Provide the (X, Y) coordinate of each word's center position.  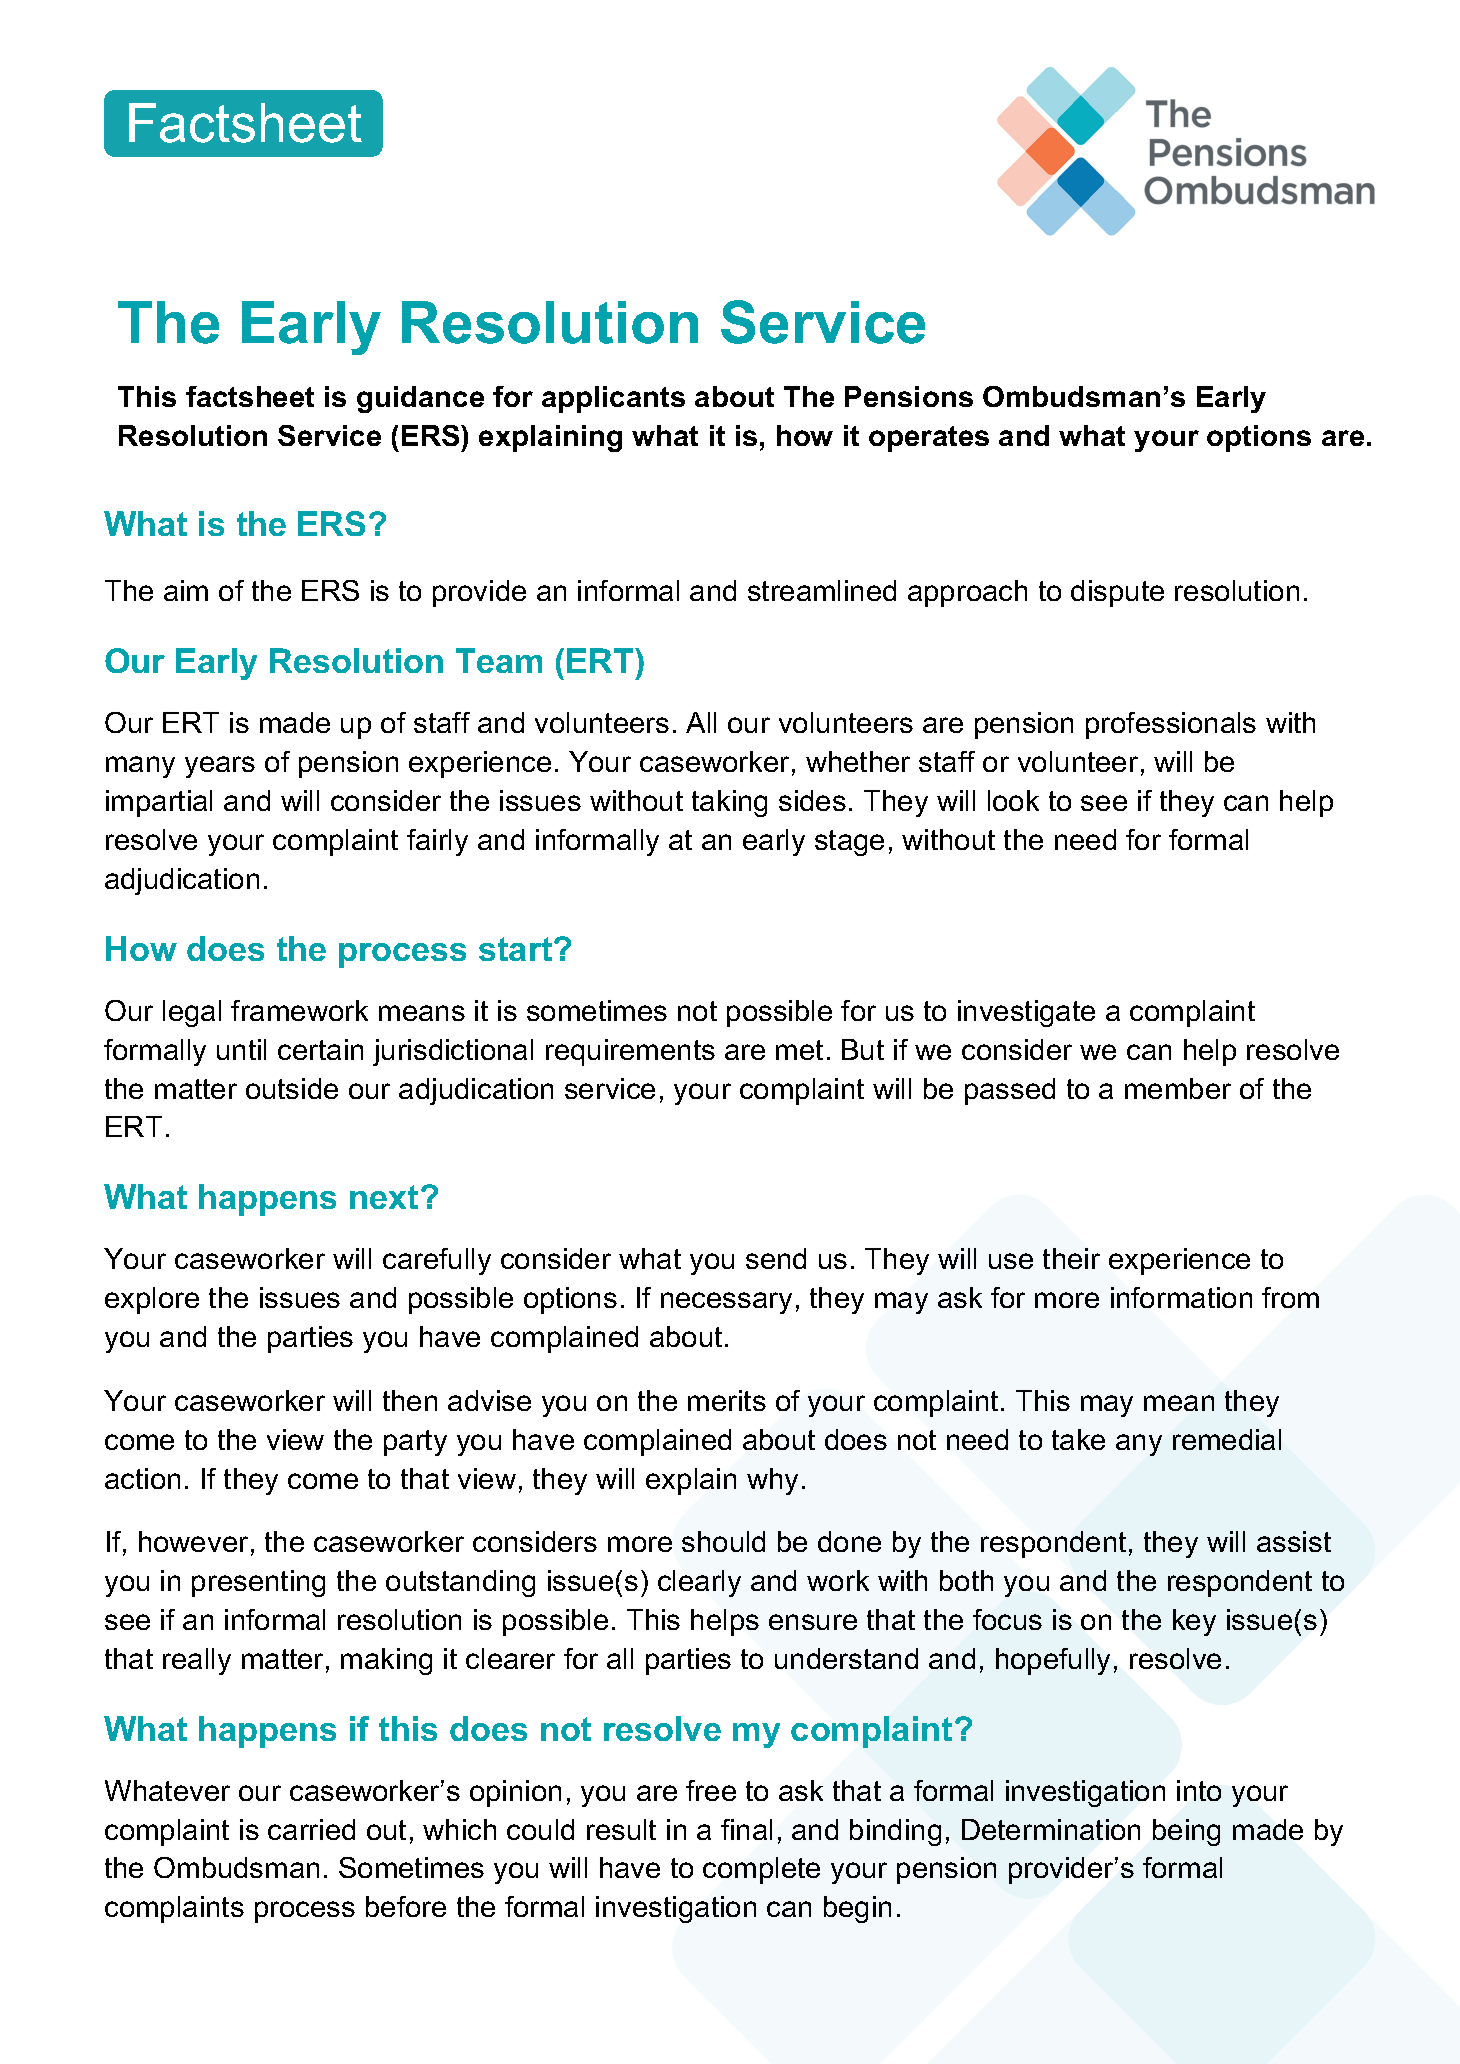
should (723, 1541)
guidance (420, 399)
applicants (613, 399)
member (1178, 1088)
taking (729, 803)
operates (929, 439)
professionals (1171, 725)
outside (292, 1088)
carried (311, 1829)
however (193, 1541)
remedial (1227, 1439)
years (220, 767)
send (776, 1258)
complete (761, 1870)
